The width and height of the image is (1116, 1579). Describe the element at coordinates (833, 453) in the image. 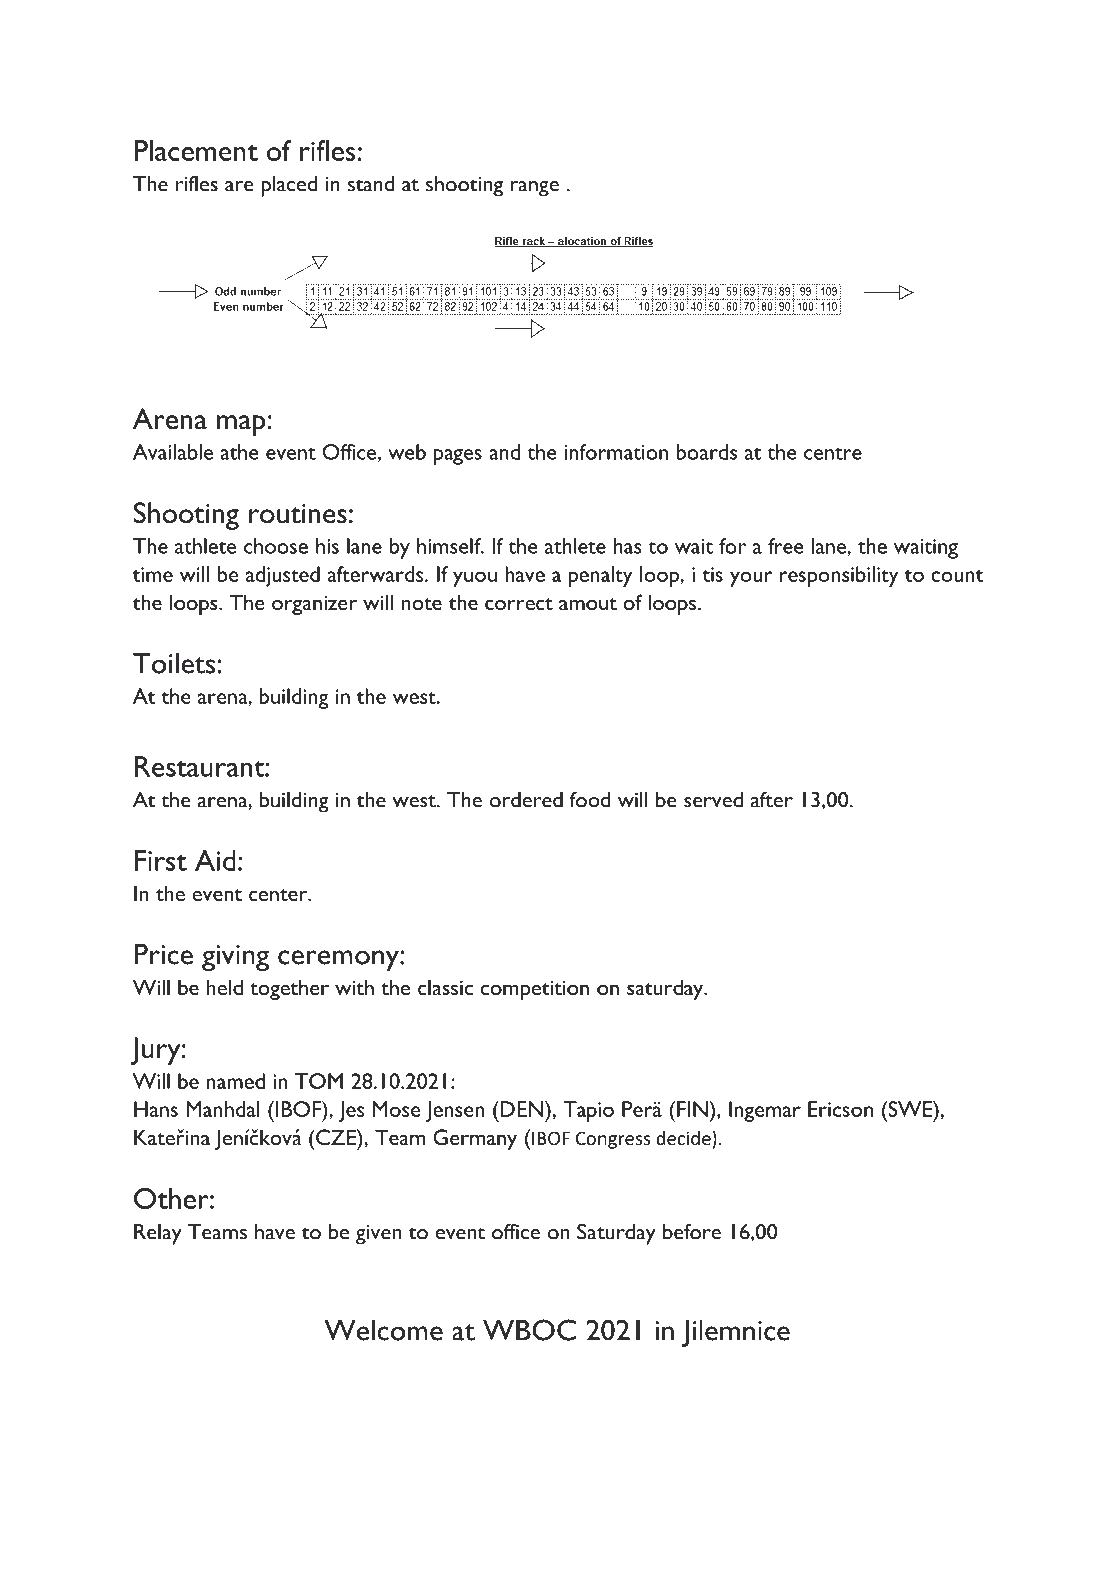

I see `centre` at that location.
